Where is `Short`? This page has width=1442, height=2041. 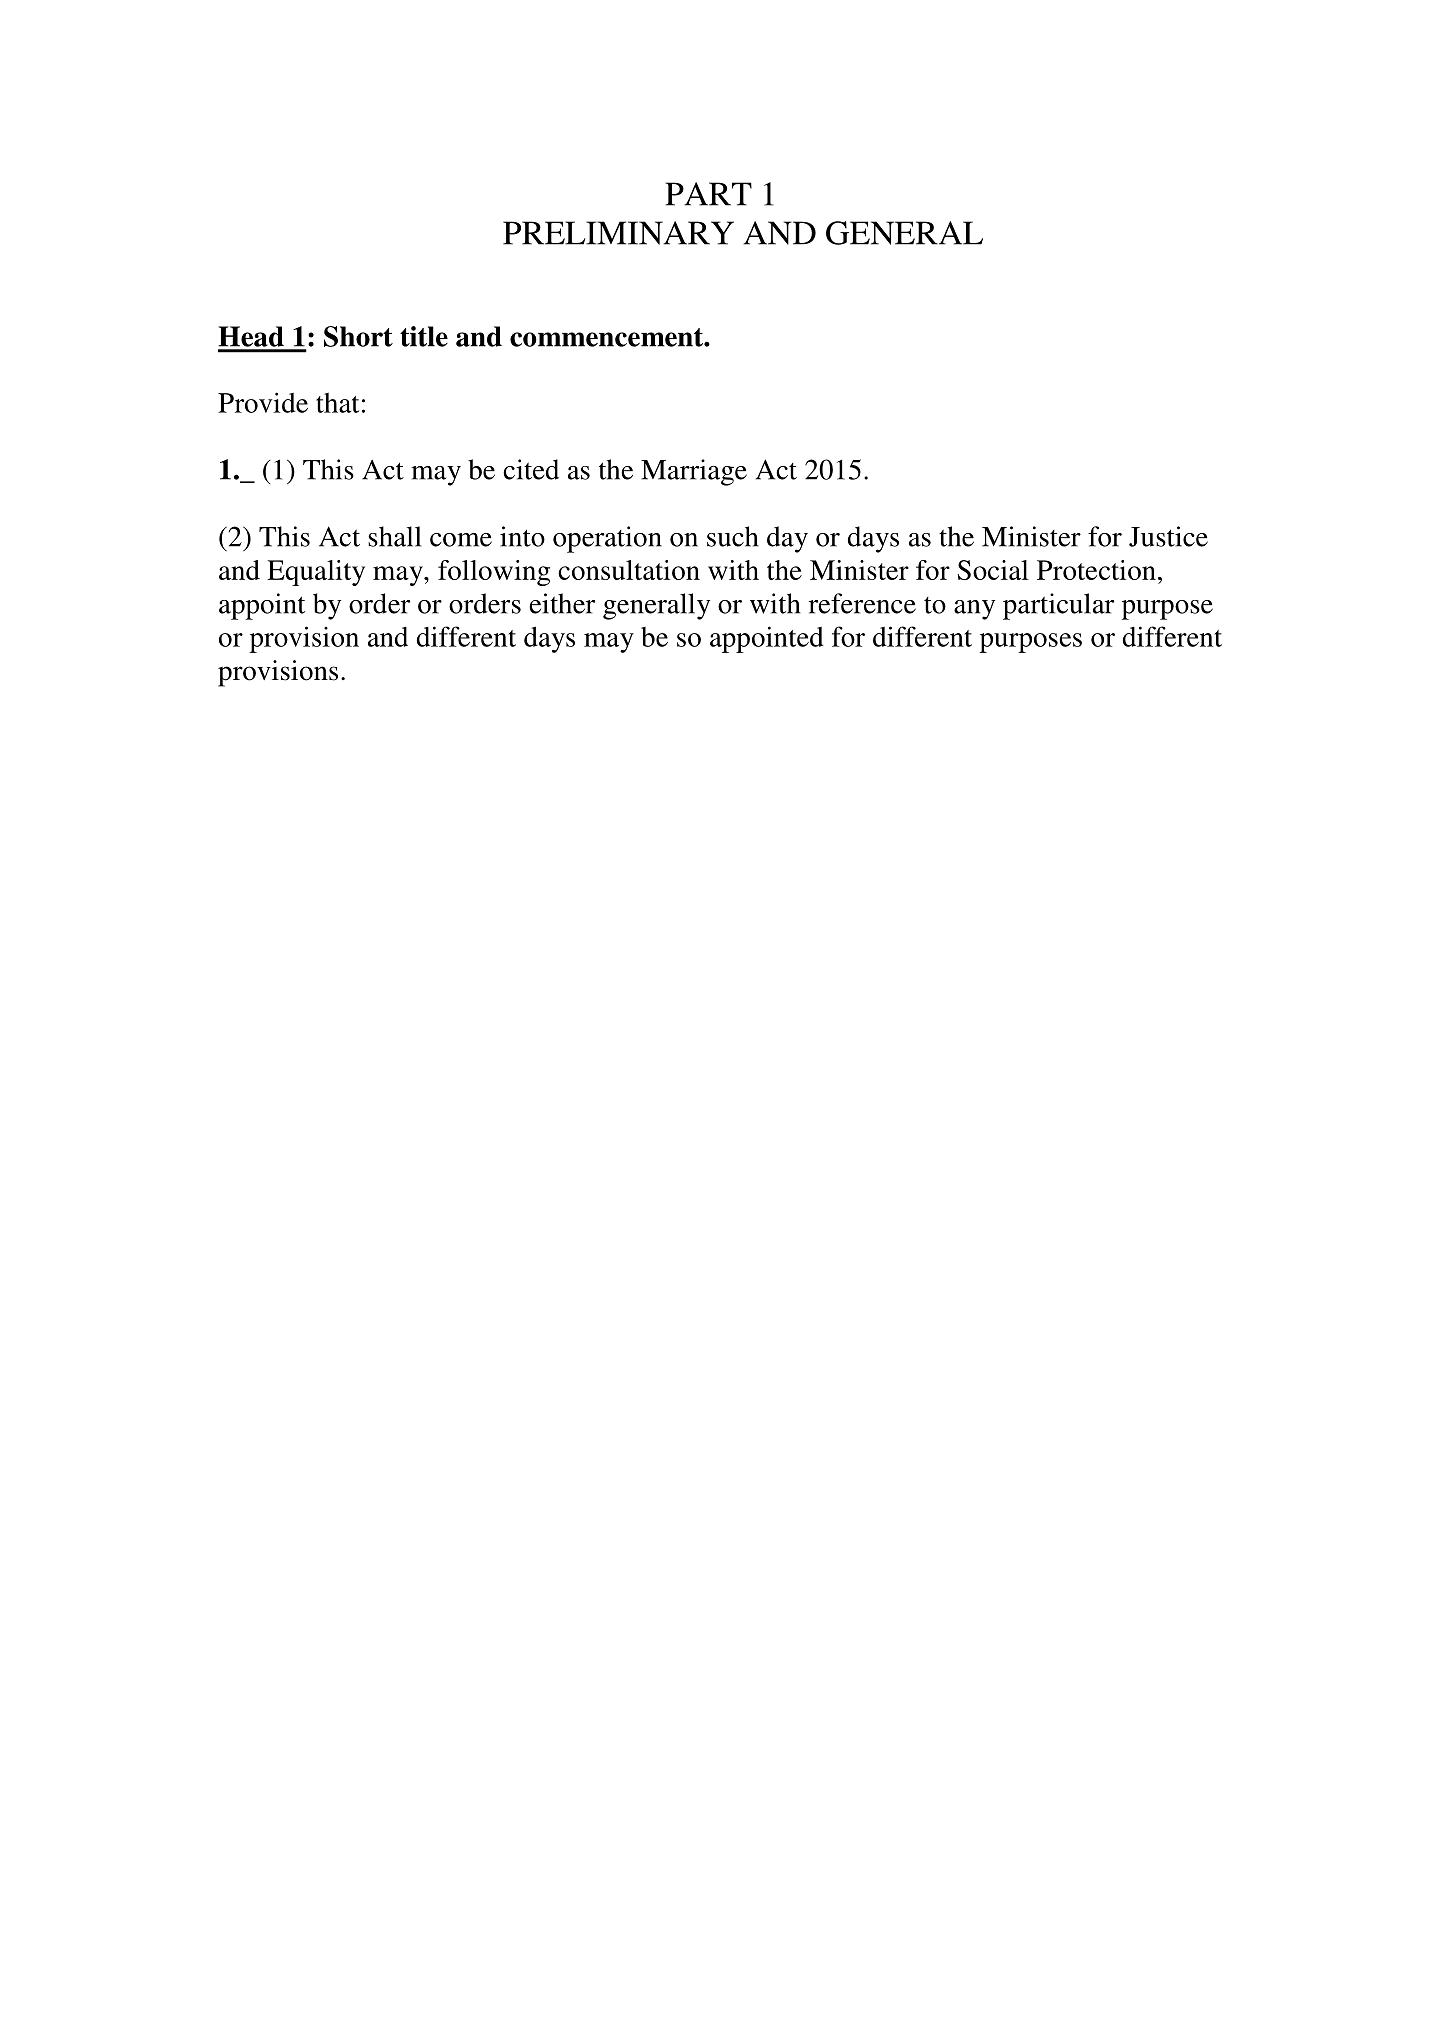 Short is located at coordinates (358, 336).
